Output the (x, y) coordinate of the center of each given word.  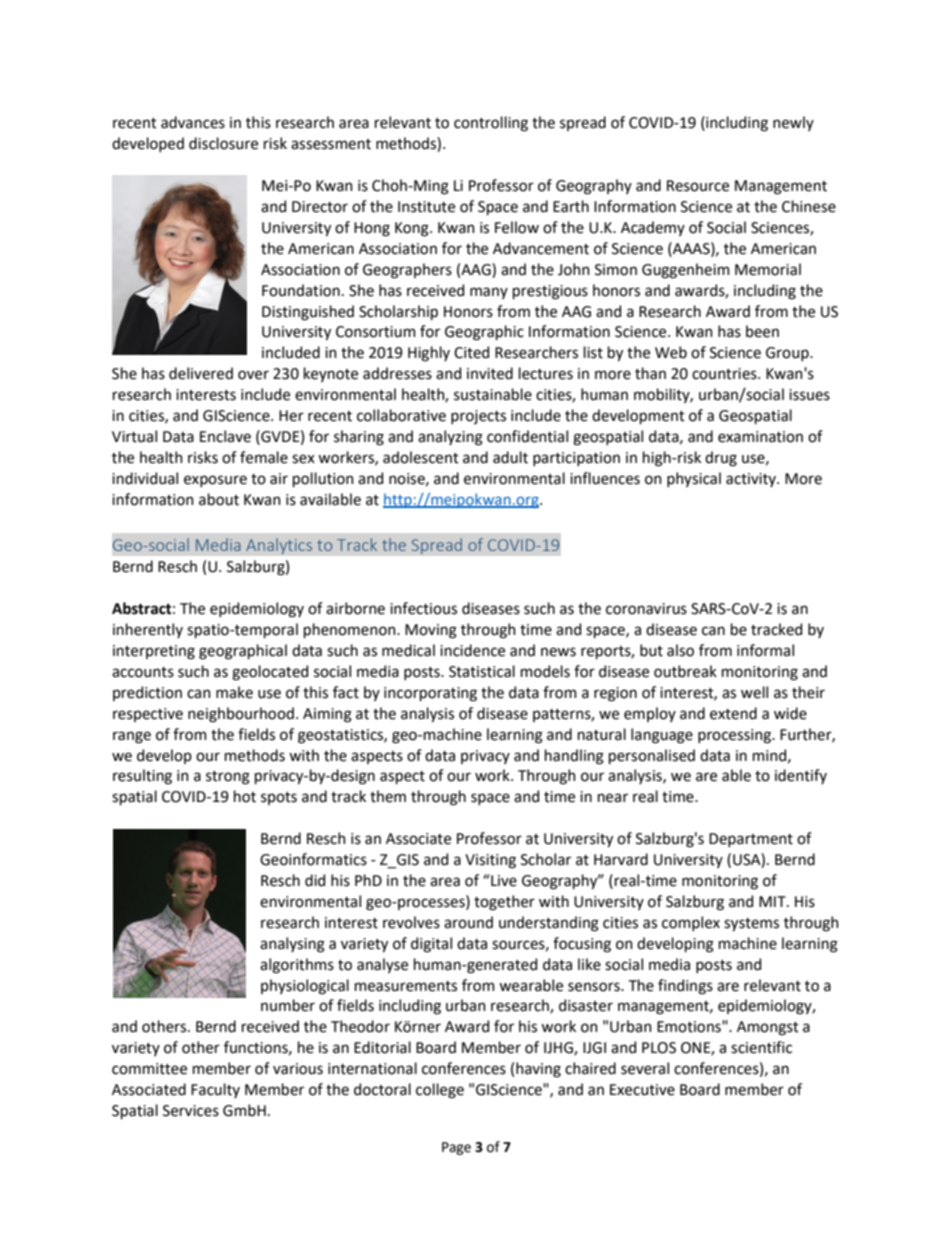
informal (765, 650)
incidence (472, 650)
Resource (698, 186)
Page (456, 1148)
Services (191, 1111)
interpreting (154, 652)
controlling (491, 124)
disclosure (223, 143)
